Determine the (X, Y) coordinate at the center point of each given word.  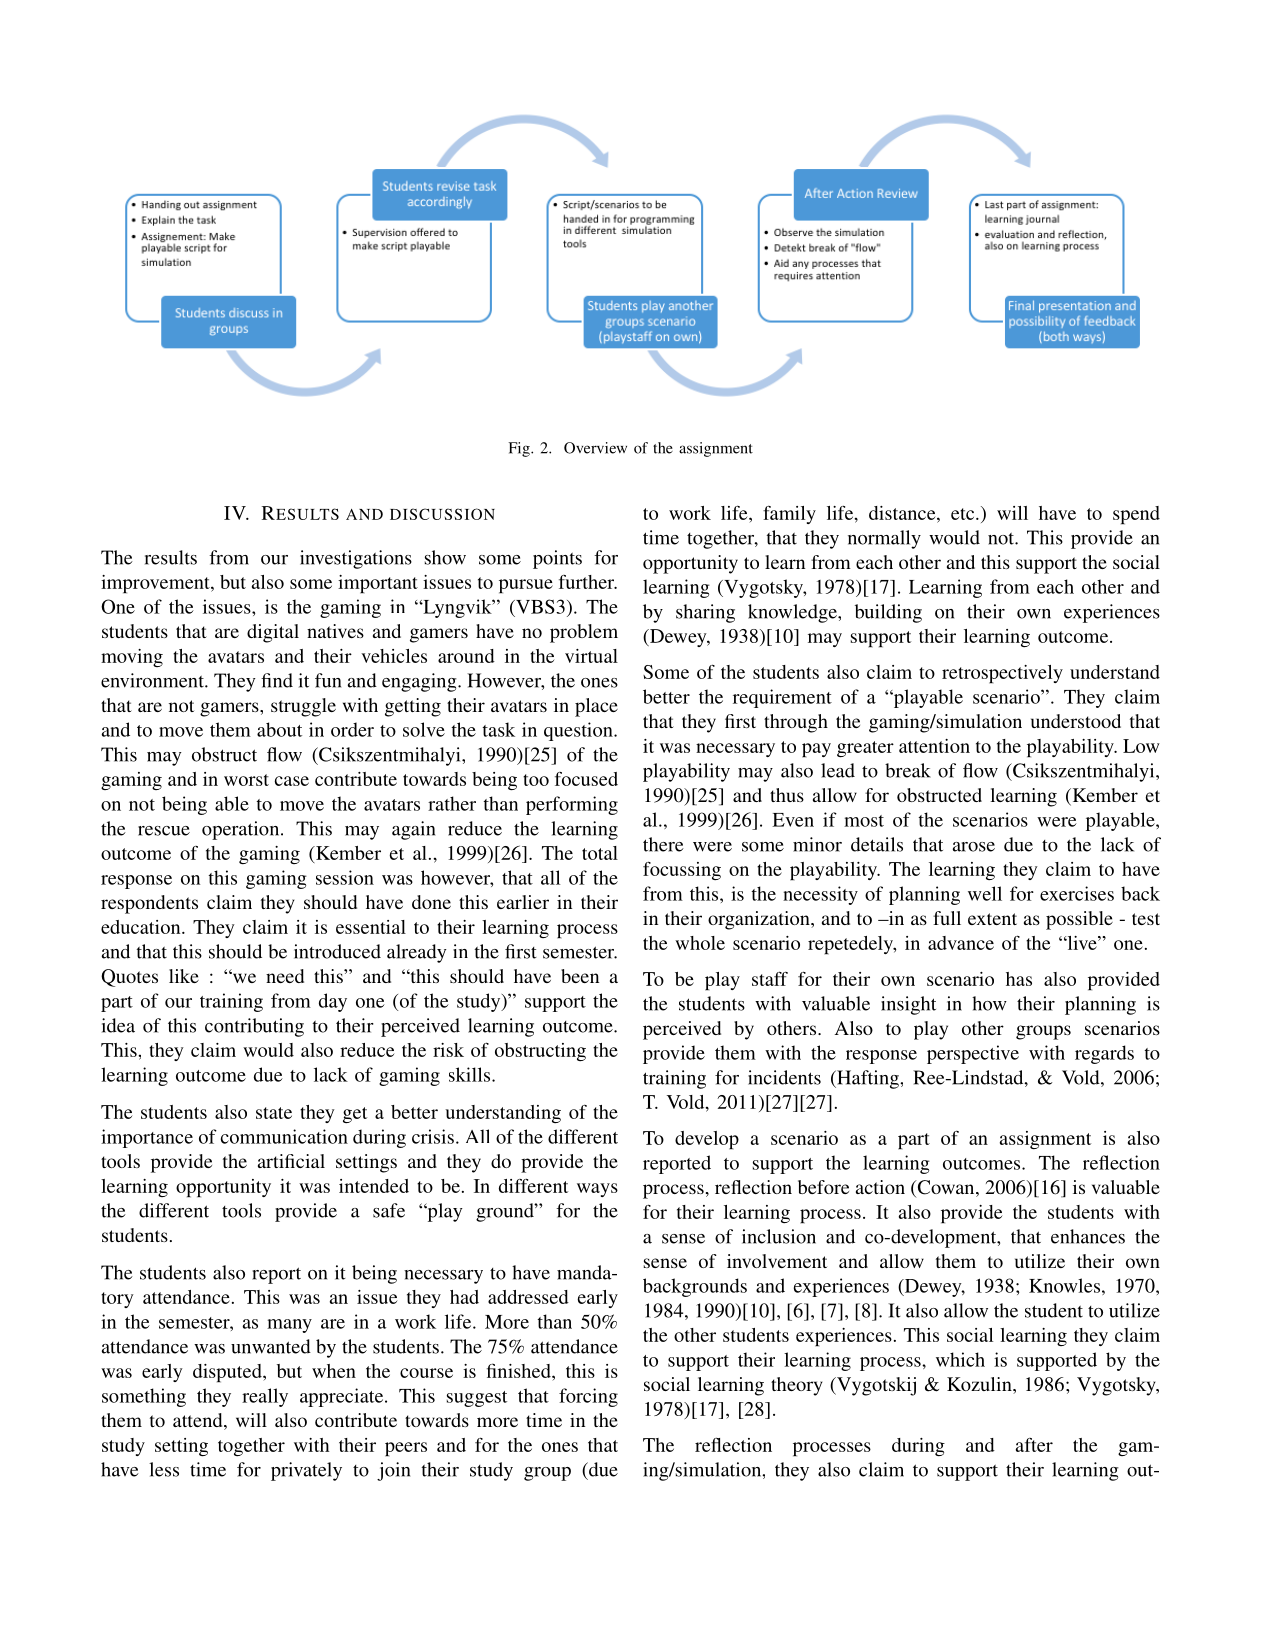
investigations (356, 559)
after (1034, 1445)
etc (964, 514)
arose (974, 847)
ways (597, 1190)
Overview (595, 448)
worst (246, 780)
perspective (973, 1054)
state (274, 1113)
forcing (588, 1397)
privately (306, 1471)
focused (586, 779)
